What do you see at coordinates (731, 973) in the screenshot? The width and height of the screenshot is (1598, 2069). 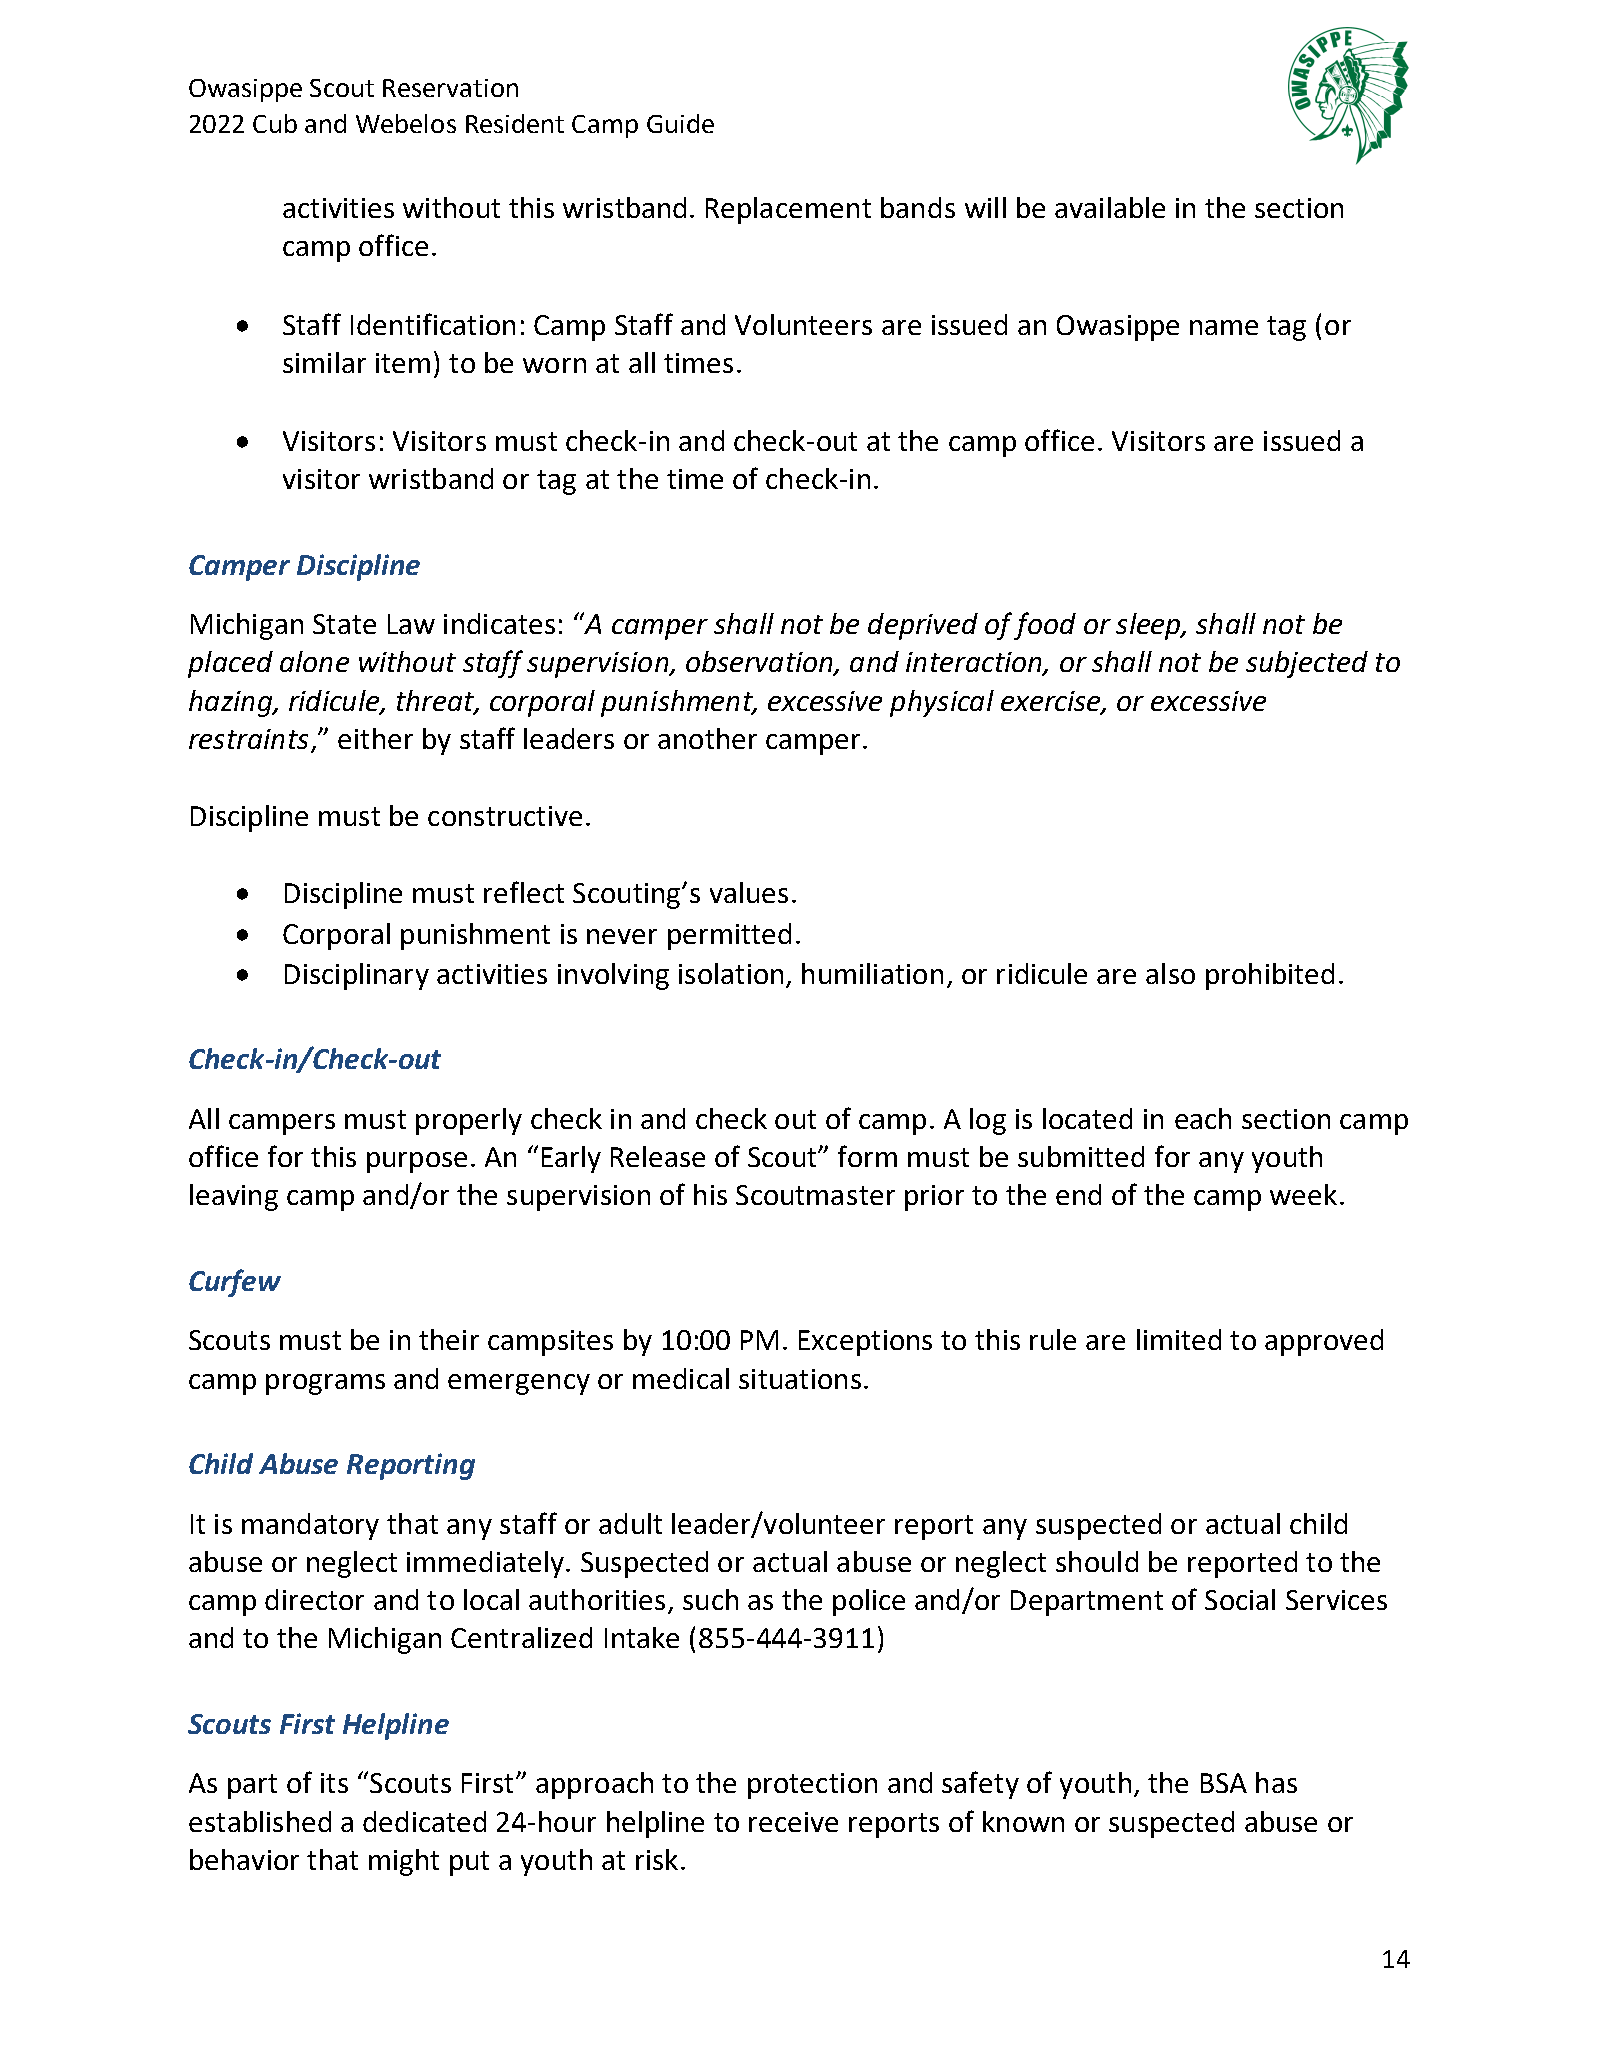 I see `isolation` at bounding box center [731, 973].
